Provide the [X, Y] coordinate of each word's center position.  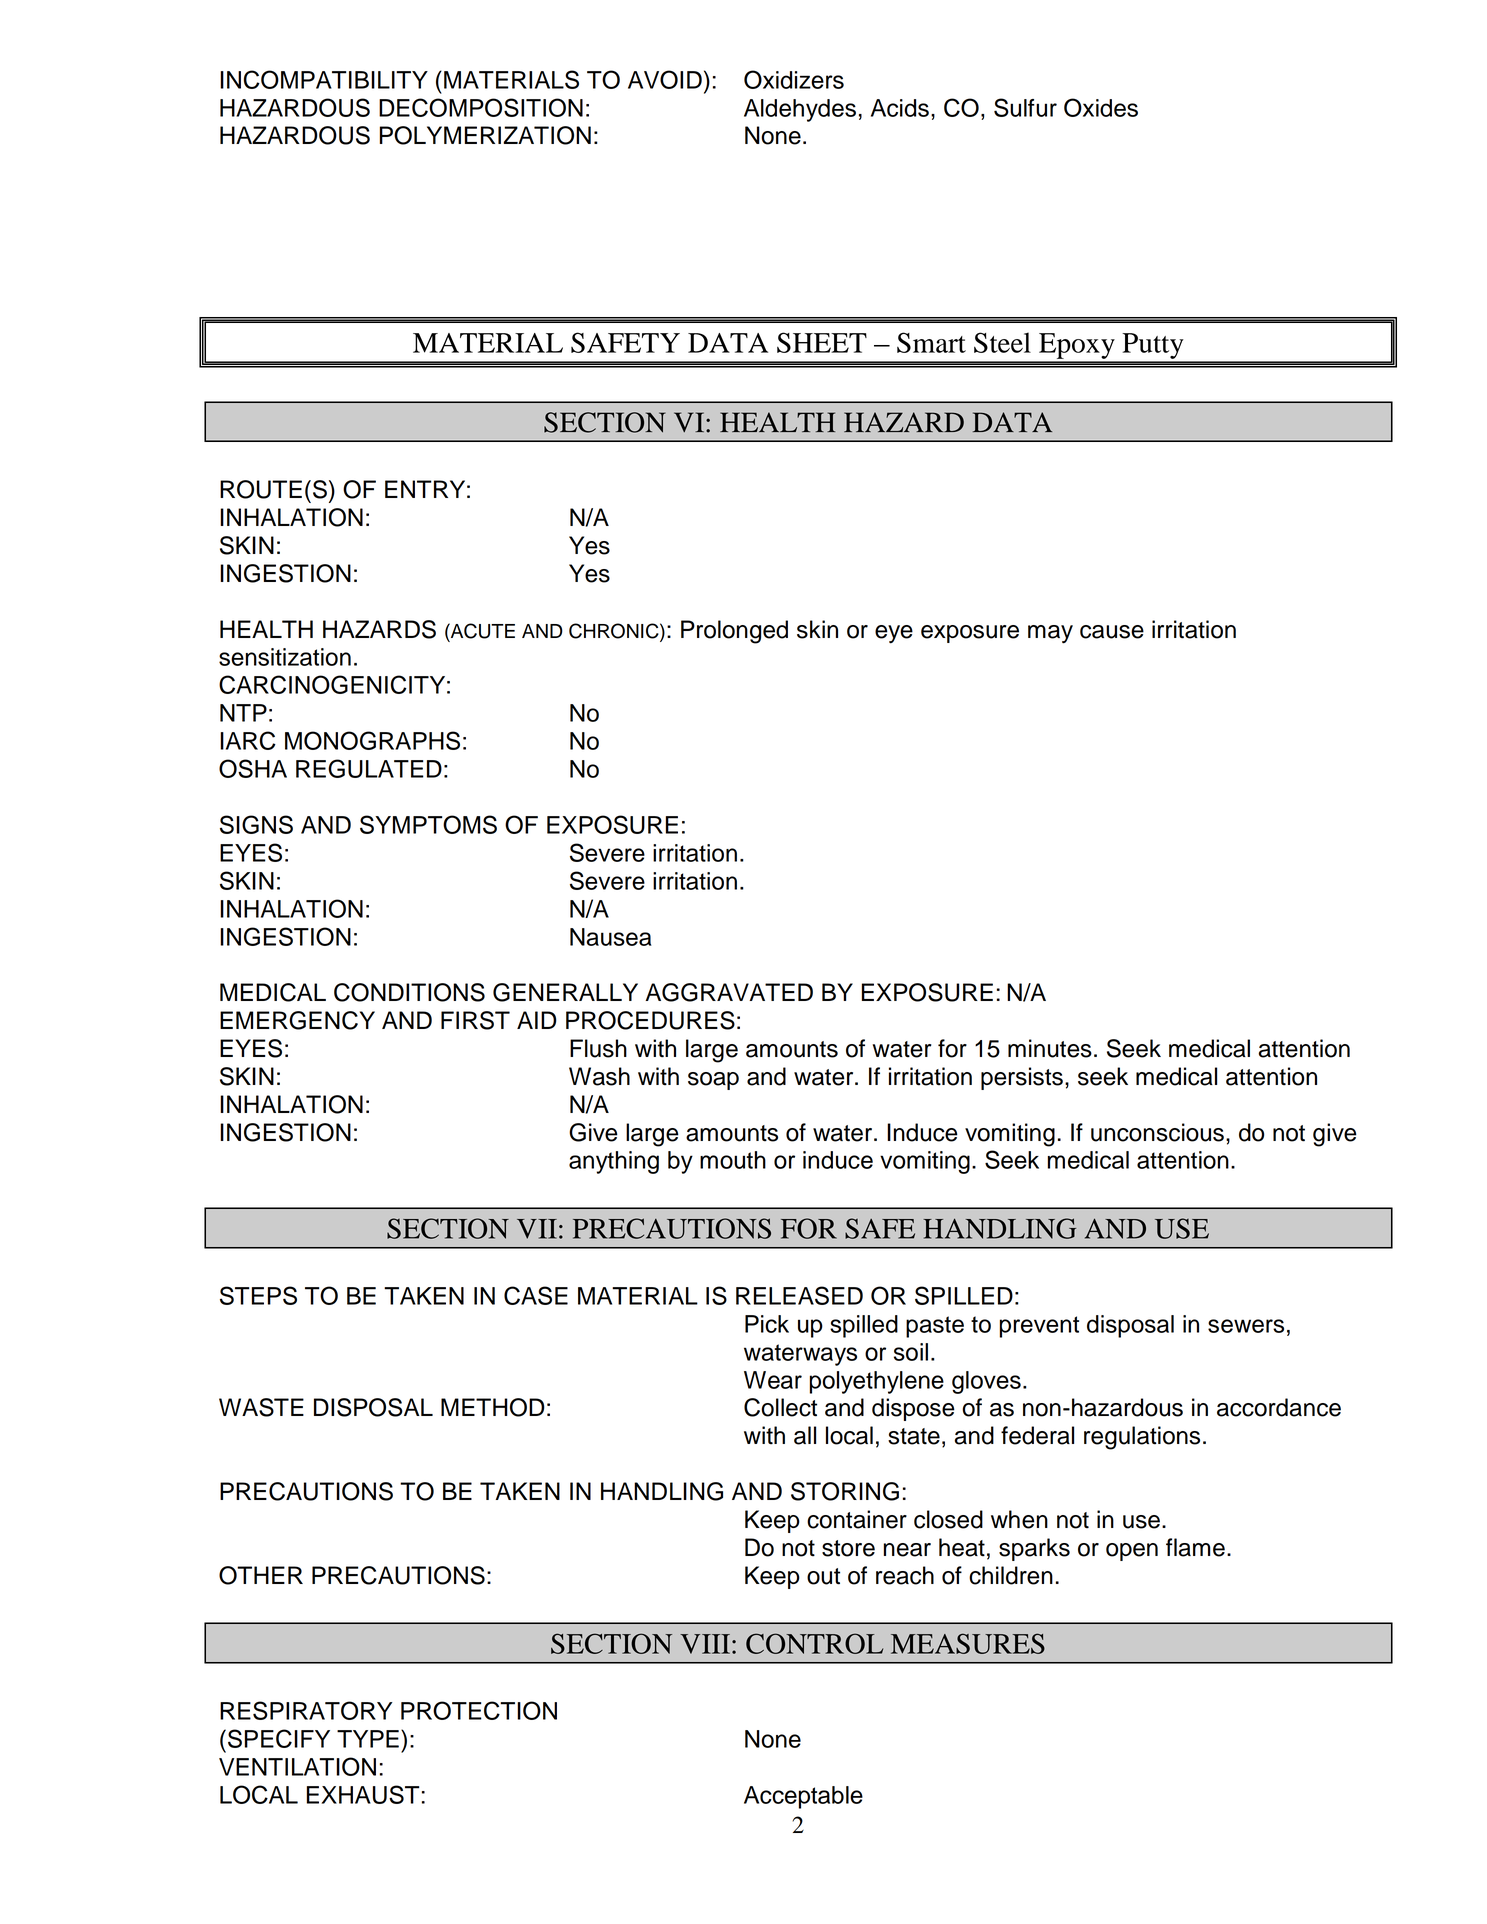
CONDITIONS [409, 992]
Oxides [1101, 107]
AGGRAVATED [729, 992]
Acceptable [803, 1797]
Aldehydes [800, 110]
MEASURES [968, 1643]
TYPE [368, 1739]
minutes [1050, 1048]
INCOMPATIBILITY [324, 79]
